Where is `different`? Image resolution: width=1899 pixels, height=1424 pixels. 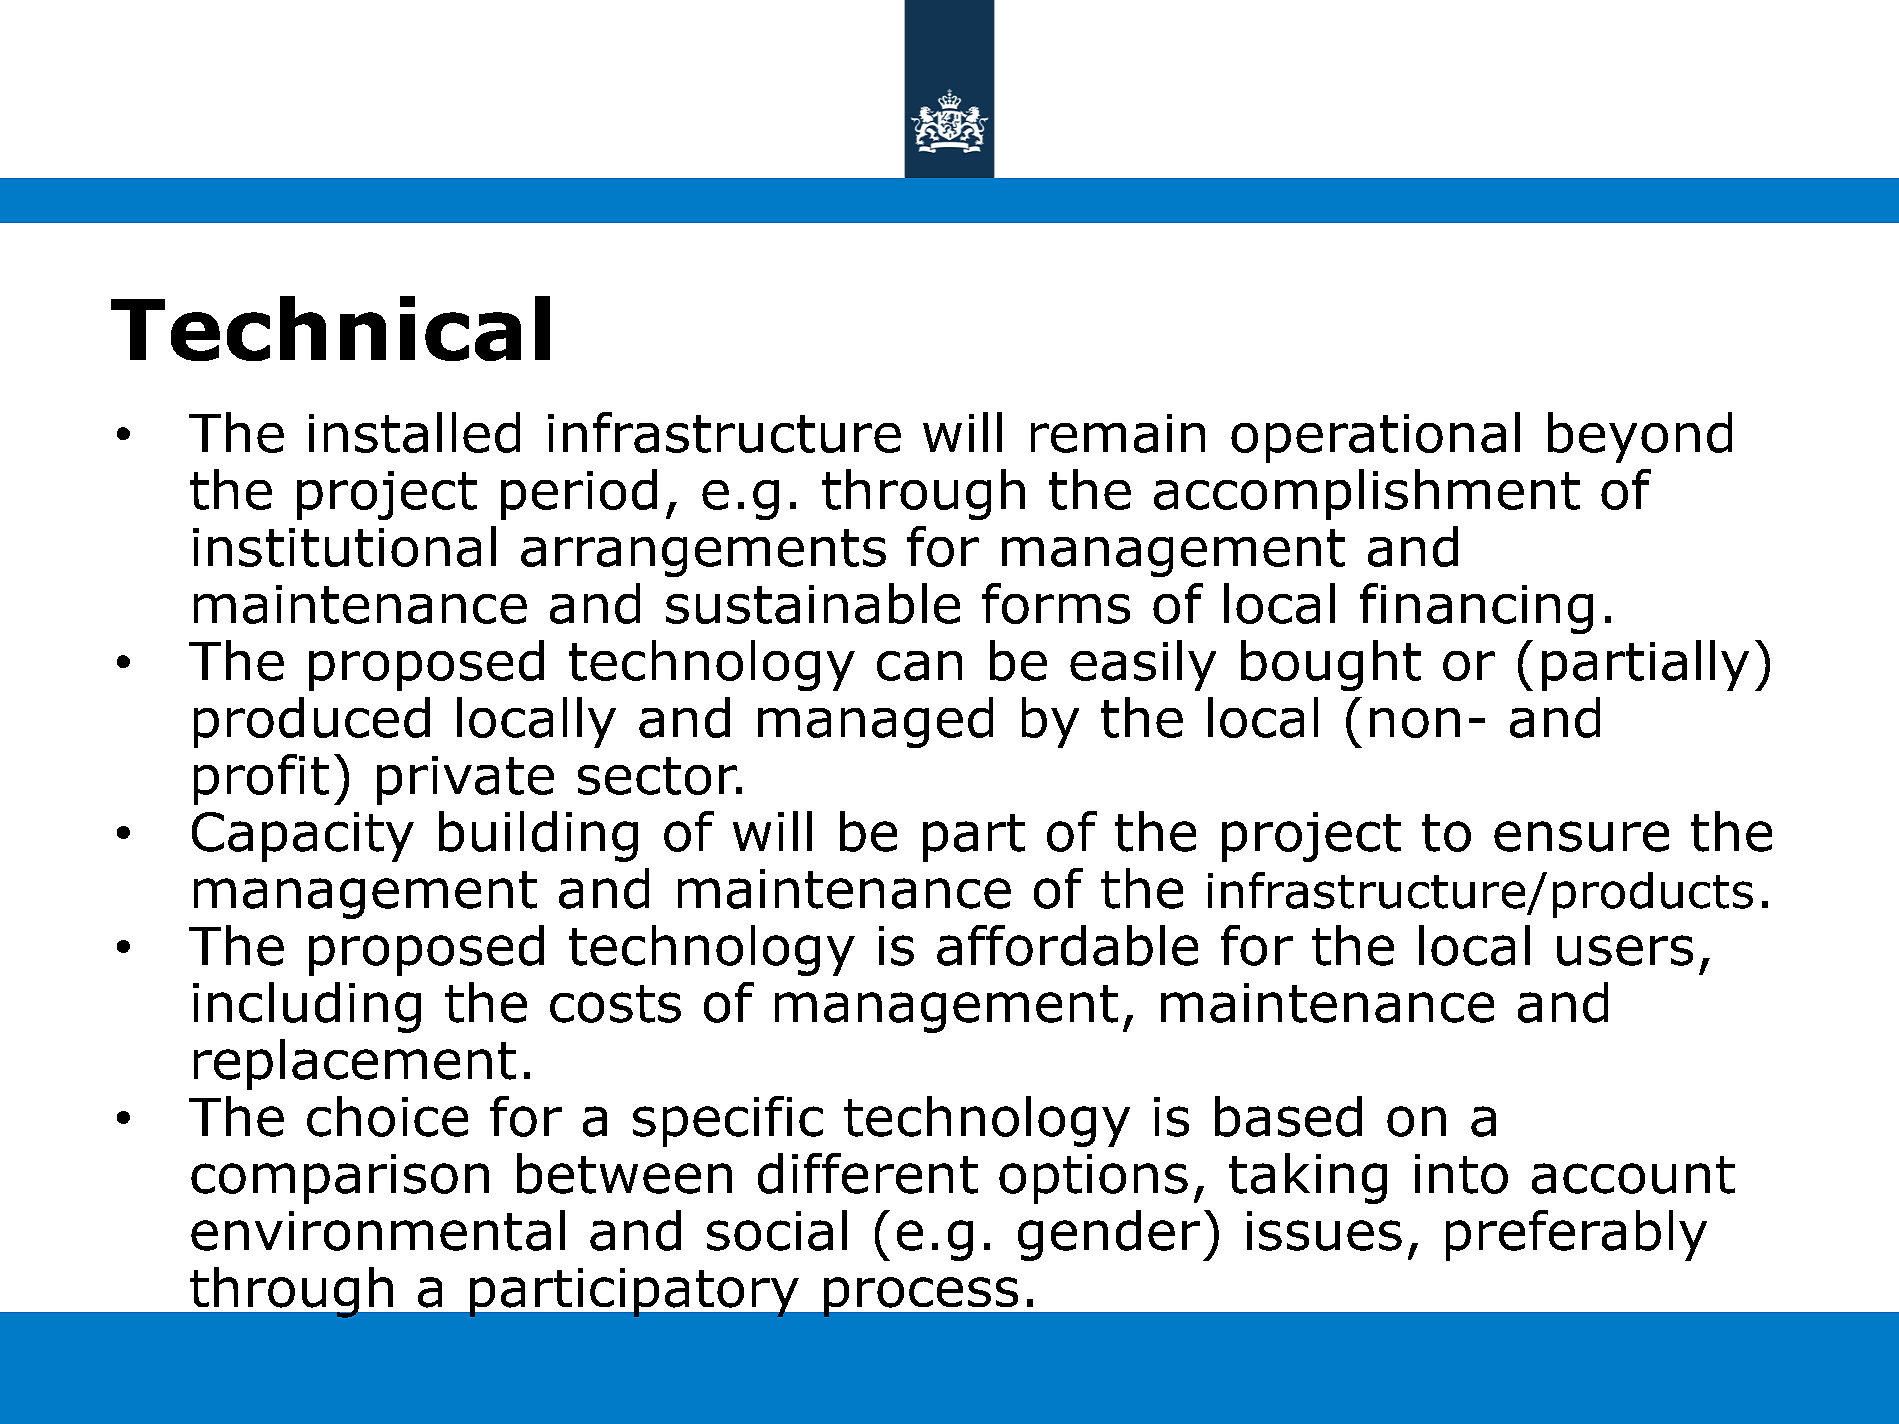
different is located at coordinates (868, 1173).
